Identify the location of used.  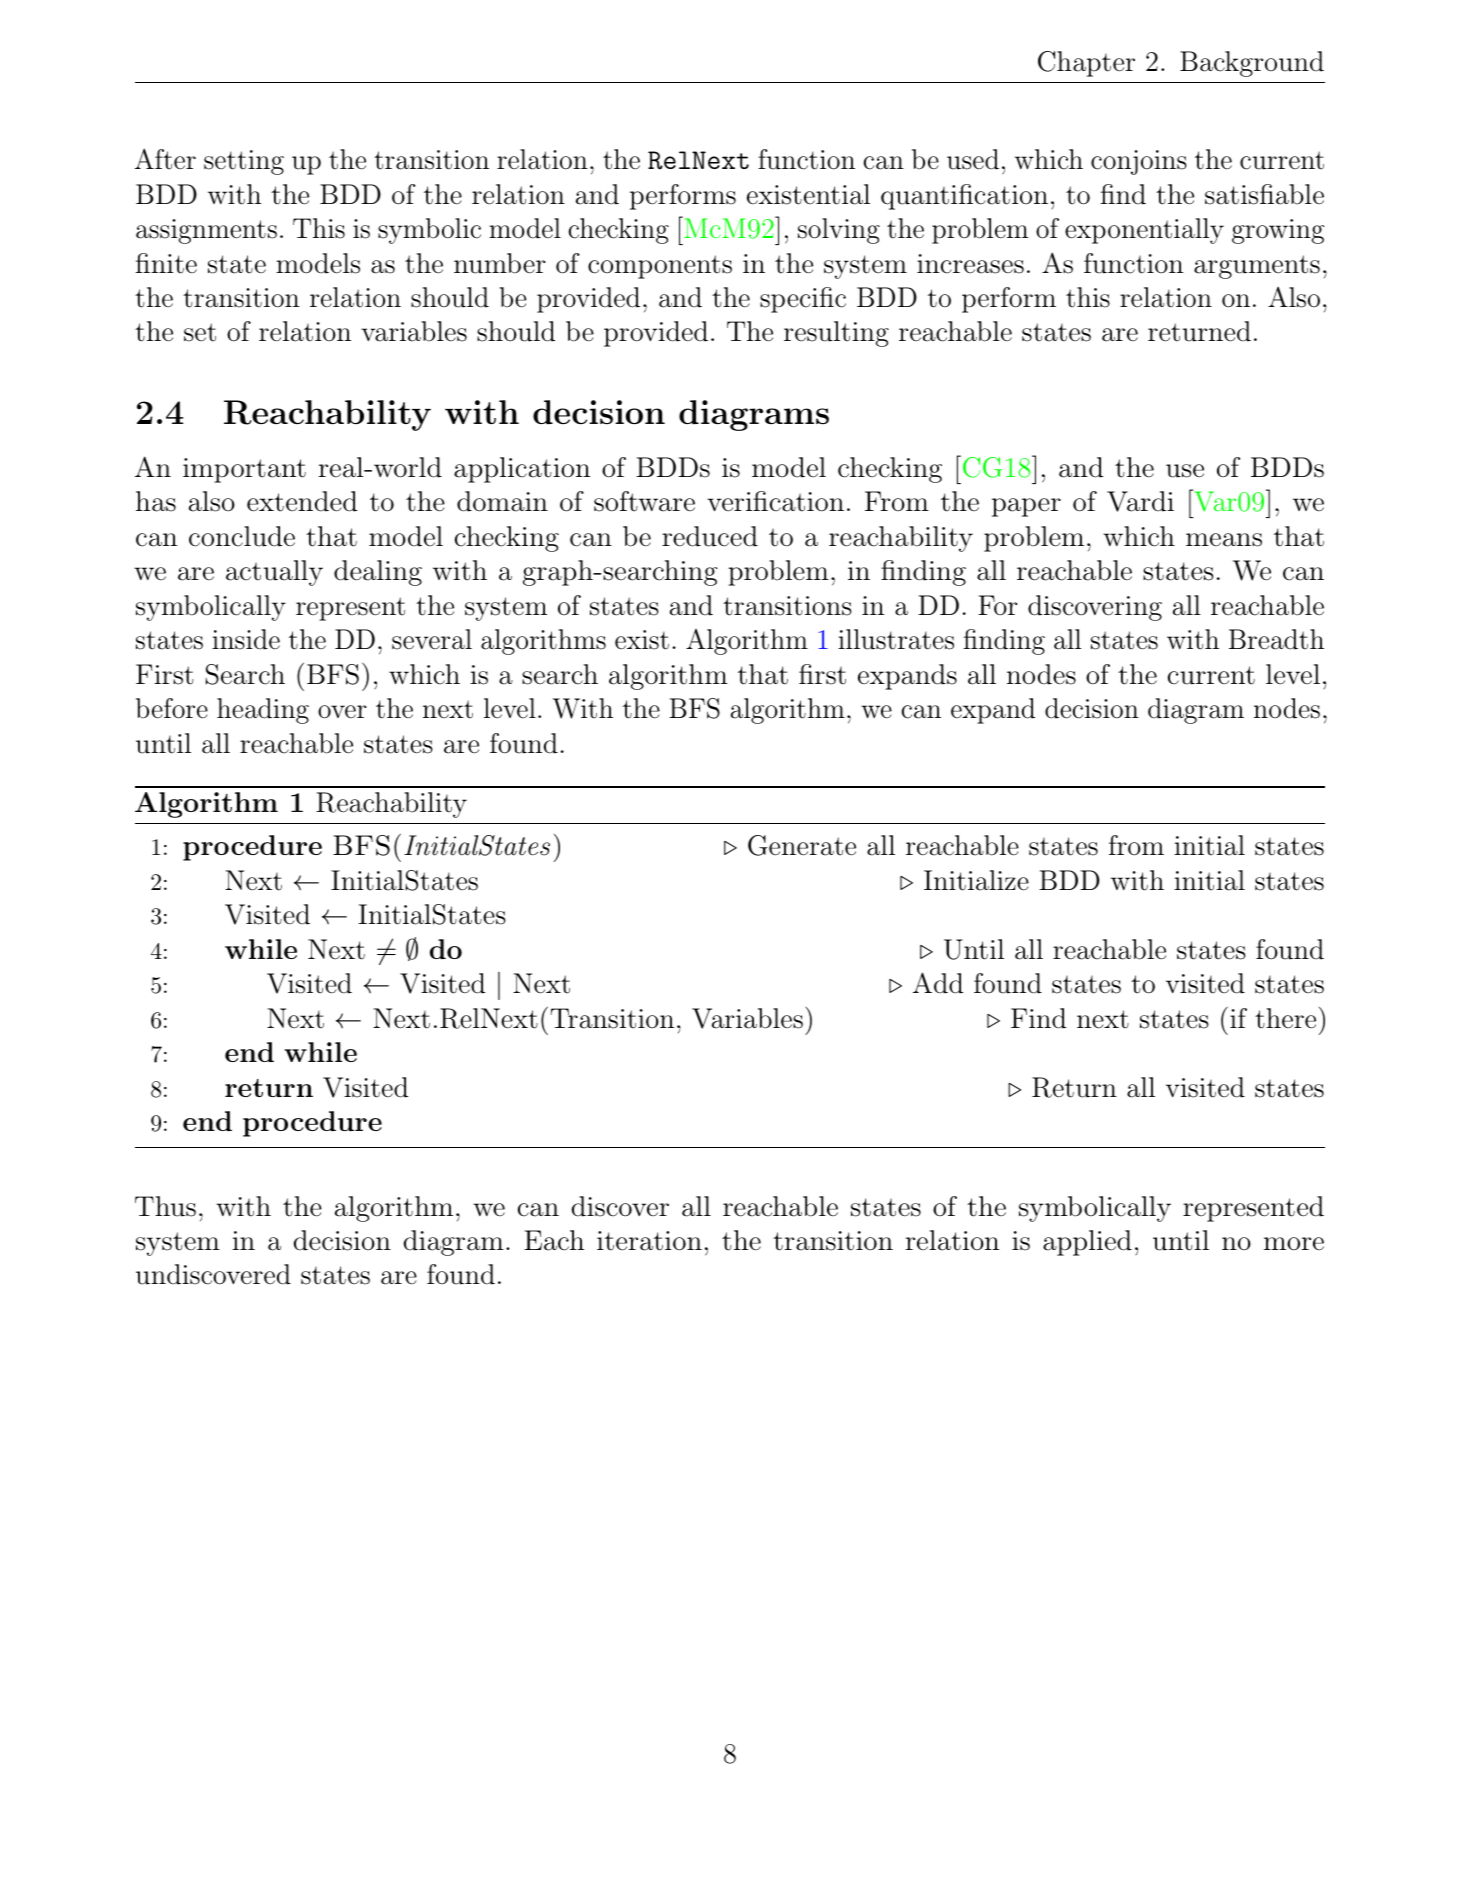
(973, 159).
